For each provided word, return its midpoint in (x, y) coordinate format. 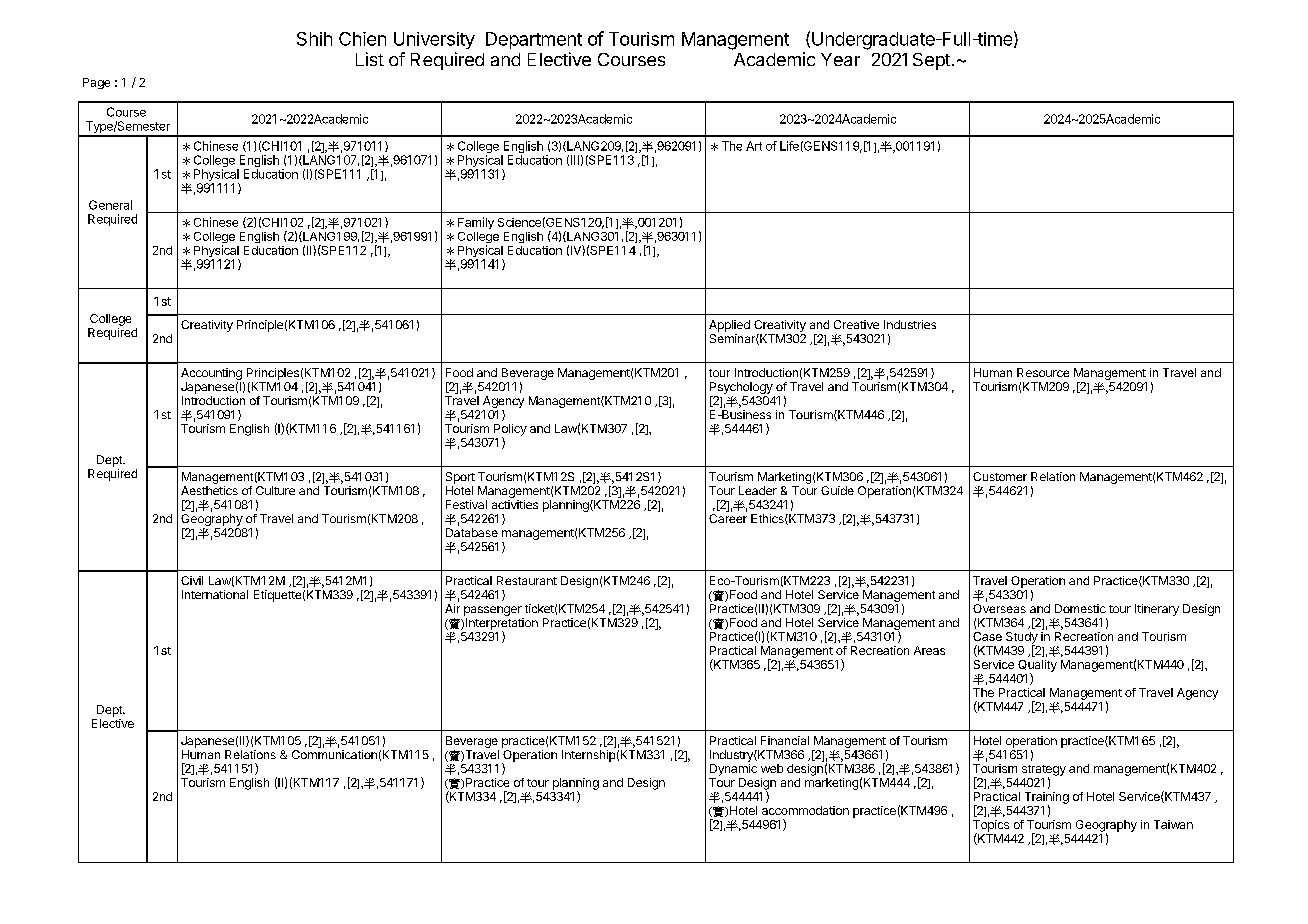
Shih (314, 39)
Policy (510, 431)
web (772, 768)
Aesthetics (209, 490)
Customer (1000, 476)
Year (840, 59)
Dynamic (733, 770)
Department (534, 40)
